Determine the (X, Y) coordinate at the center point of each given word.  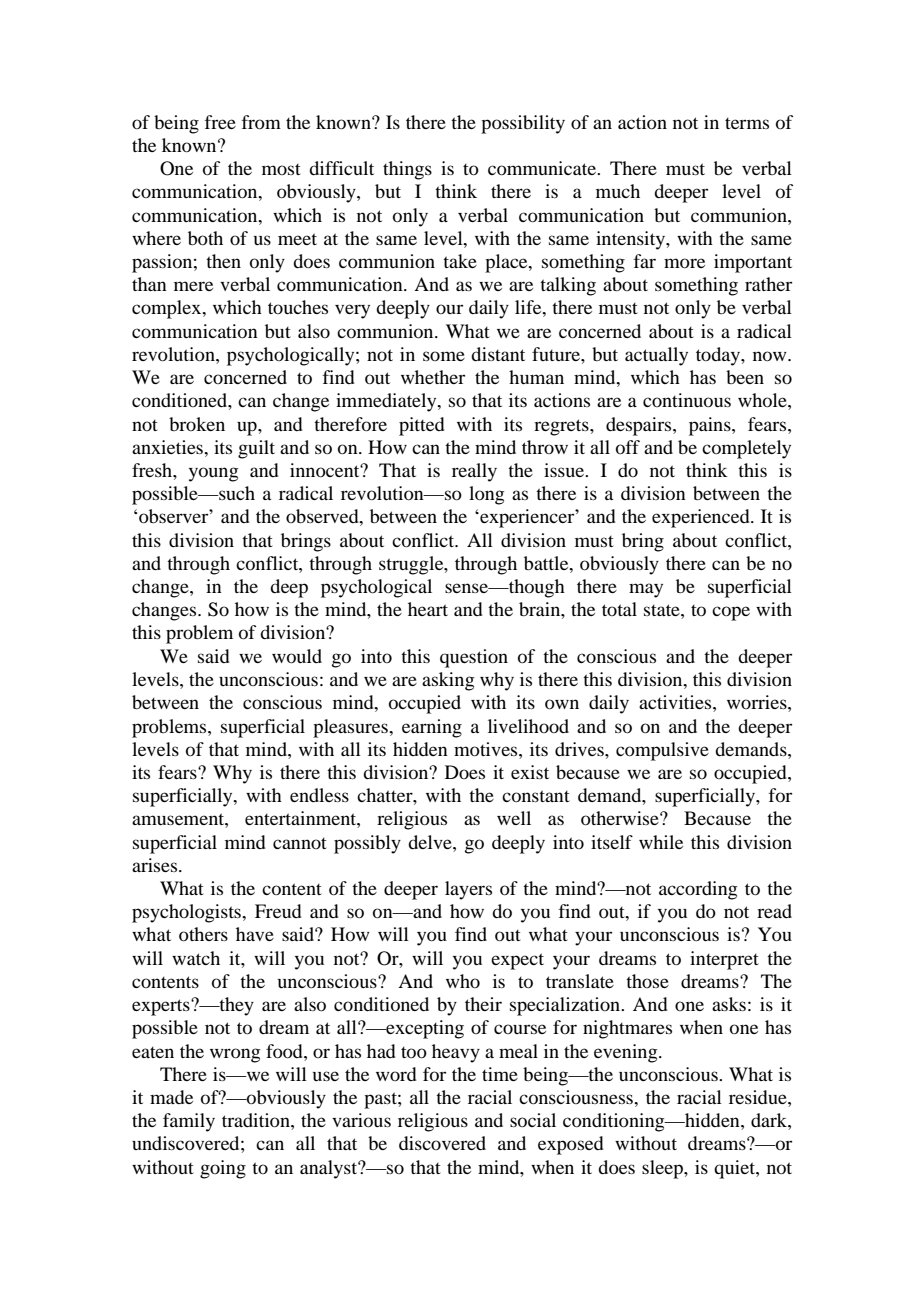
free (220, 122)
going (223, 1169)
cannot (300, 843)
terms (747, 123)
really (474, 472)
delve (431, 842)
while (661, 842)
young (213, 474)
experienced (702, 518)
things (407, 170)
